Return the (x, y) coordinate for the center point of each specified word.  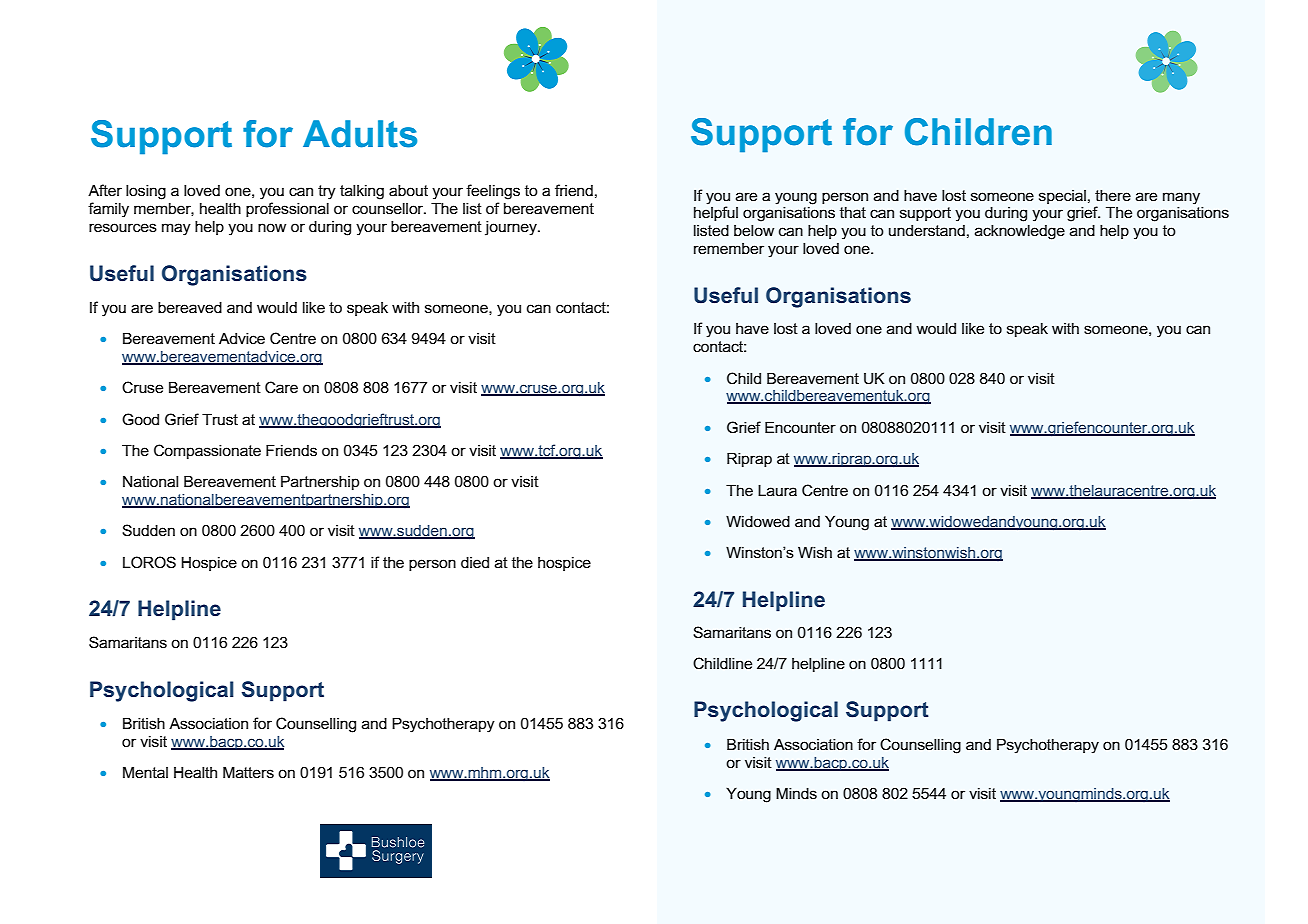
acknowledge (1020, 232)
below (754, 230)
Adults (360, 134)
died (475, 562)
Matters (248, 772)
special (1062, 197)
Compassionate (207, 451)
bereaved (190, 307)
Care (281, 387)
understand (927, 230)
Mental (145, 772)
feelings (493, 192)
